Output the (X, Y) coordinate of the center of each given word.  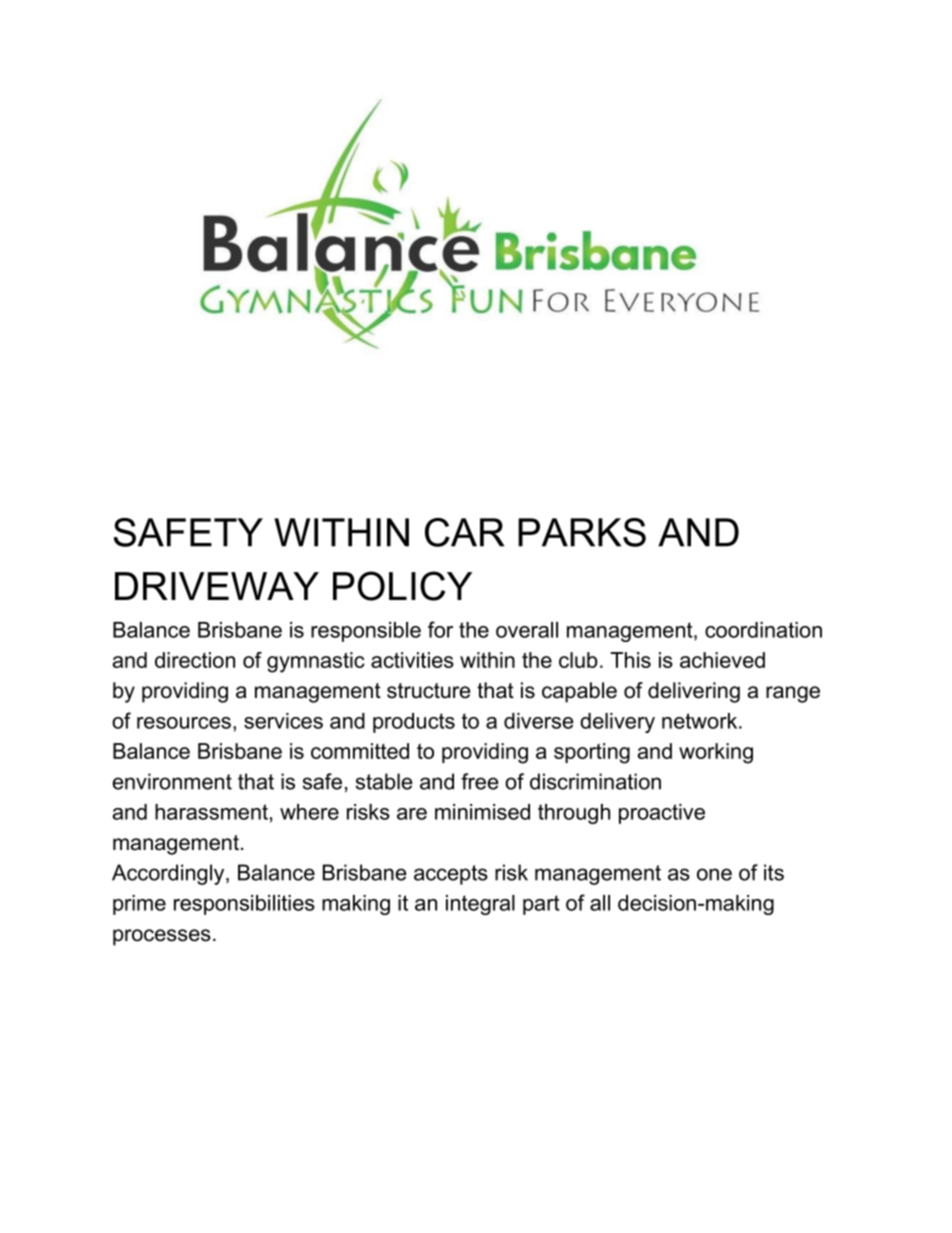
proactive (662, 814)
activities (412, 660)
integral (480, 905)
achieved (722, 660)
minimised (482, 812)
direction (195, 660)
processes (162, 937)
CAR (464, 532)
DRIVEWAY (217, 586)
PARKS (582, 532)
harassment (211, 812)
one (714, 874)
